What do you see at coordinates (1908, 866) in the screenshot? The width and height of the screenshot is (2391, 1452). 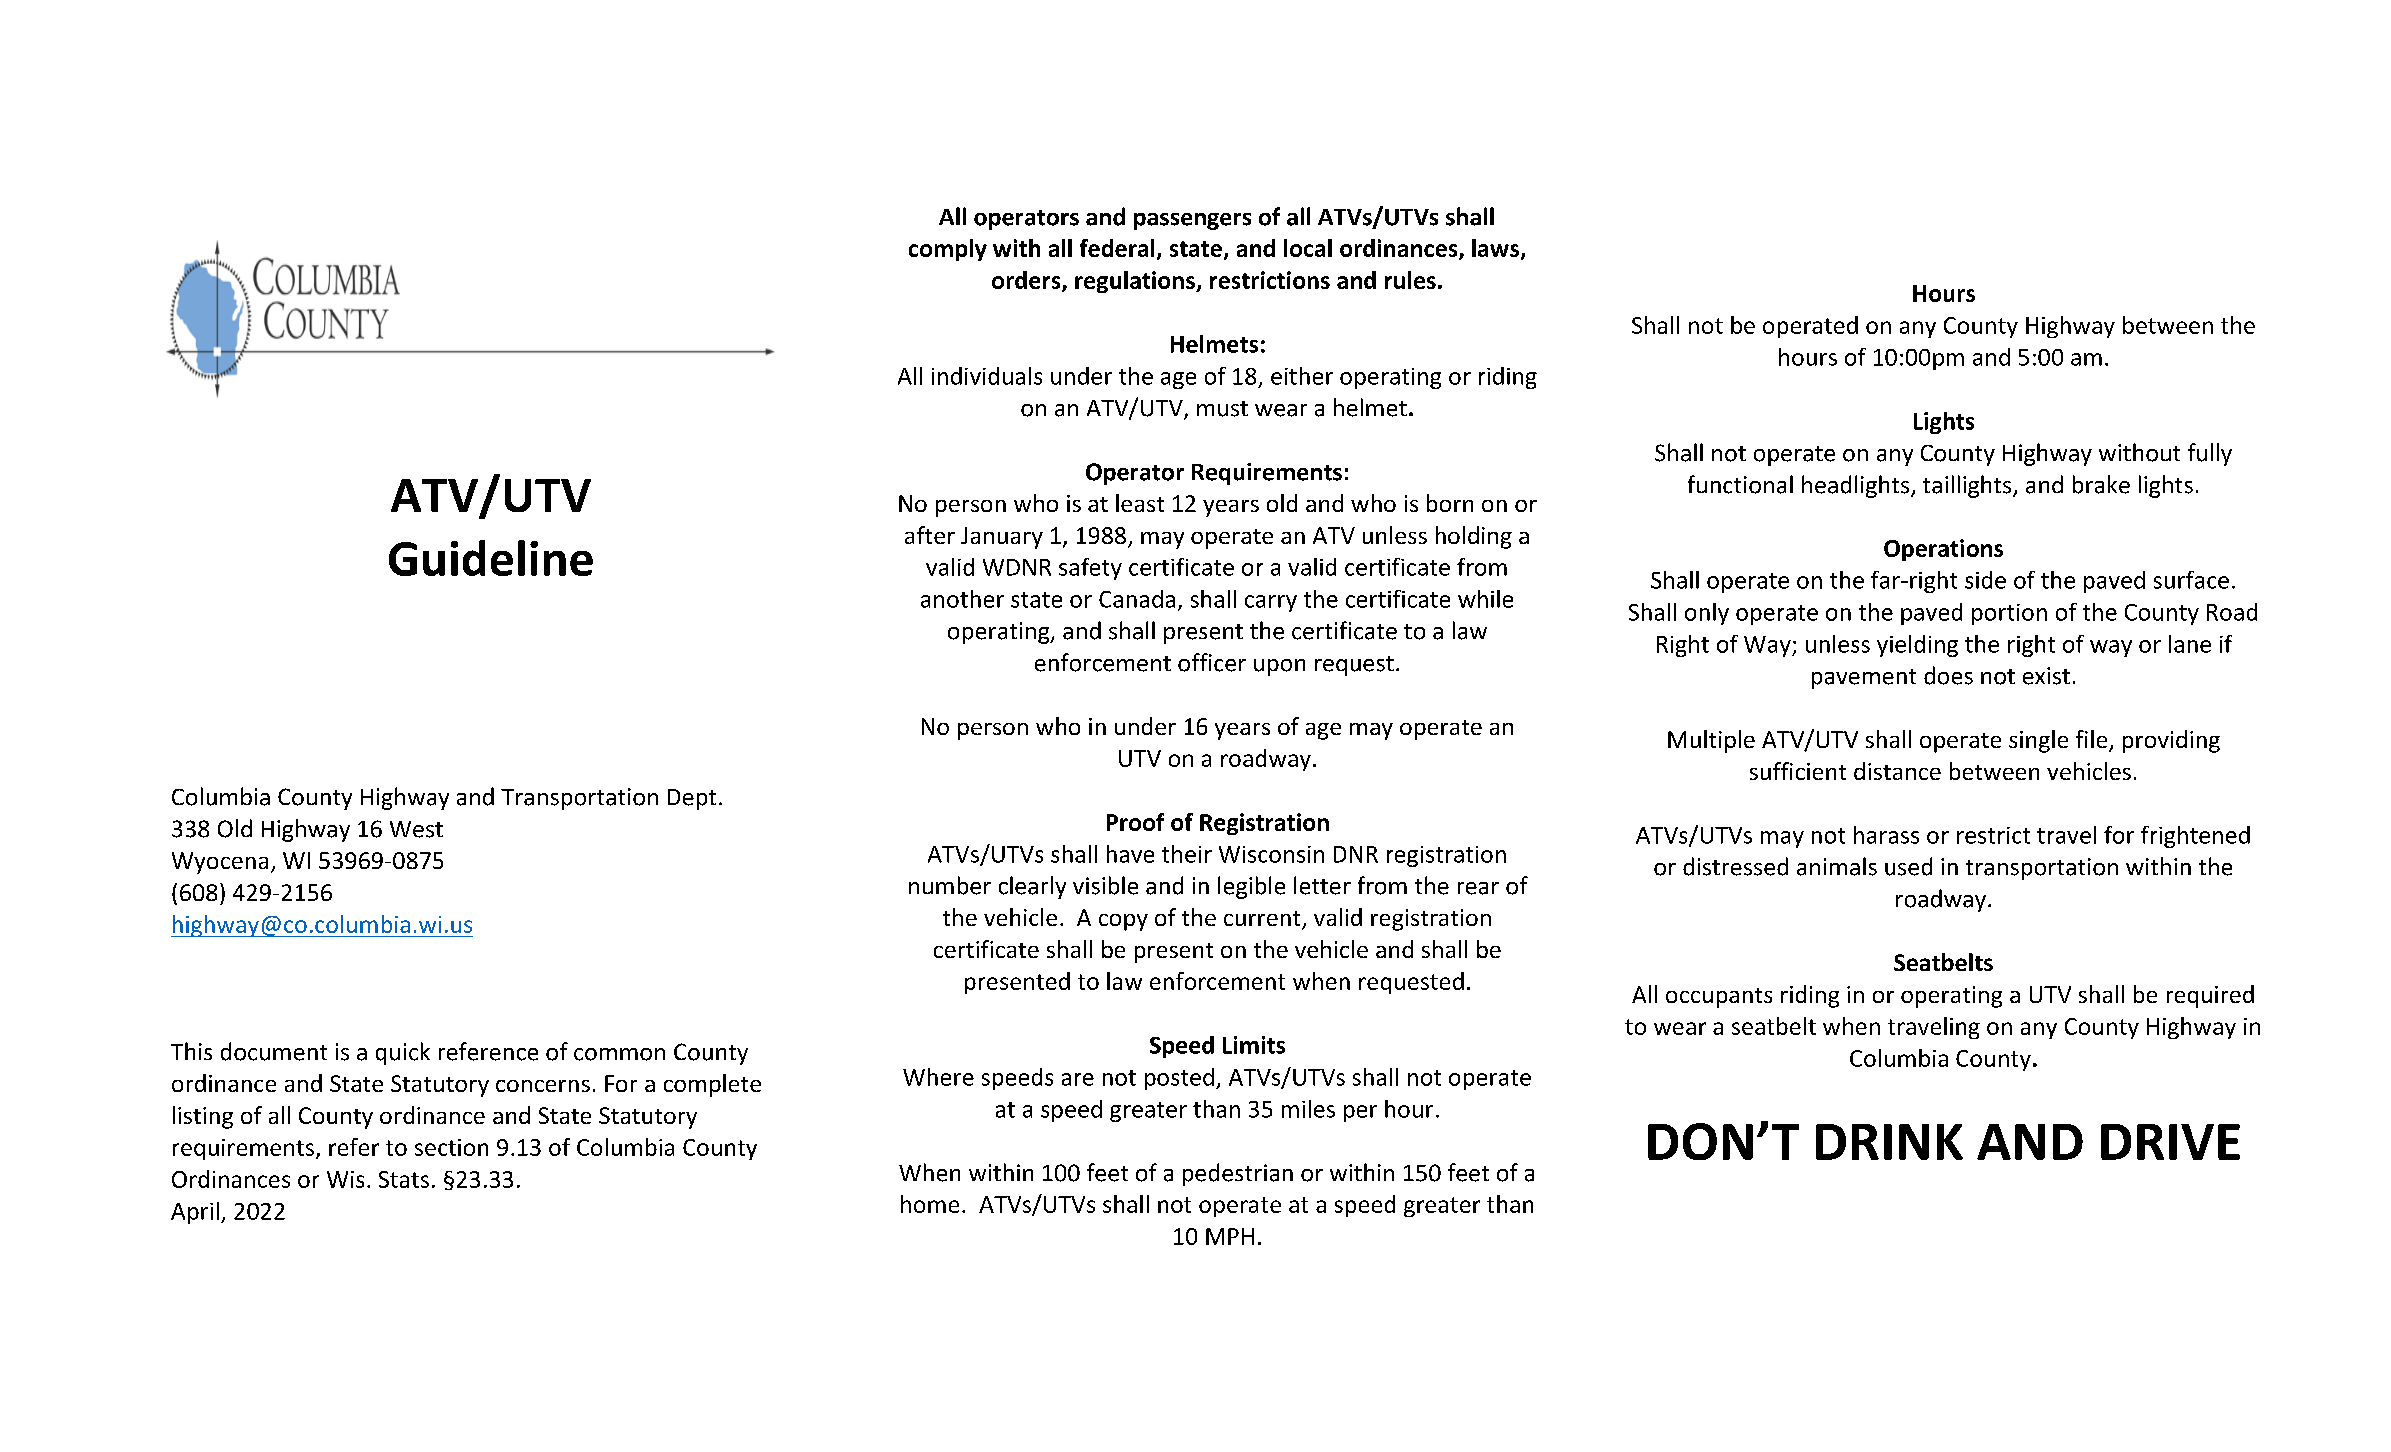 I see `used` at bounding box center [1908, 866].
